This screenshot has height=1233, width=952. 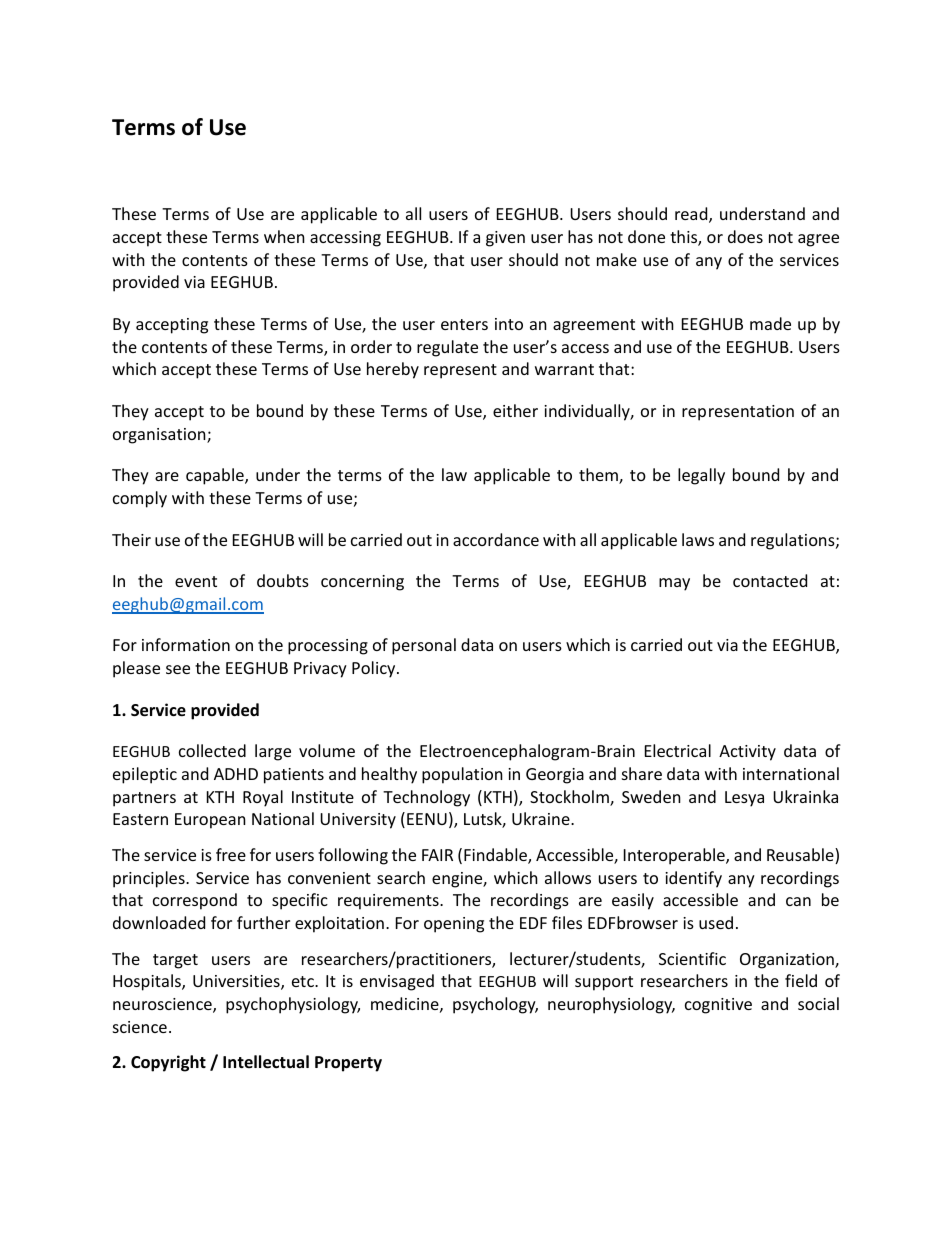 What do you see at coordinates (701, 476) in the screenshot?
I see `legally` at bounding box center [701, 476].
